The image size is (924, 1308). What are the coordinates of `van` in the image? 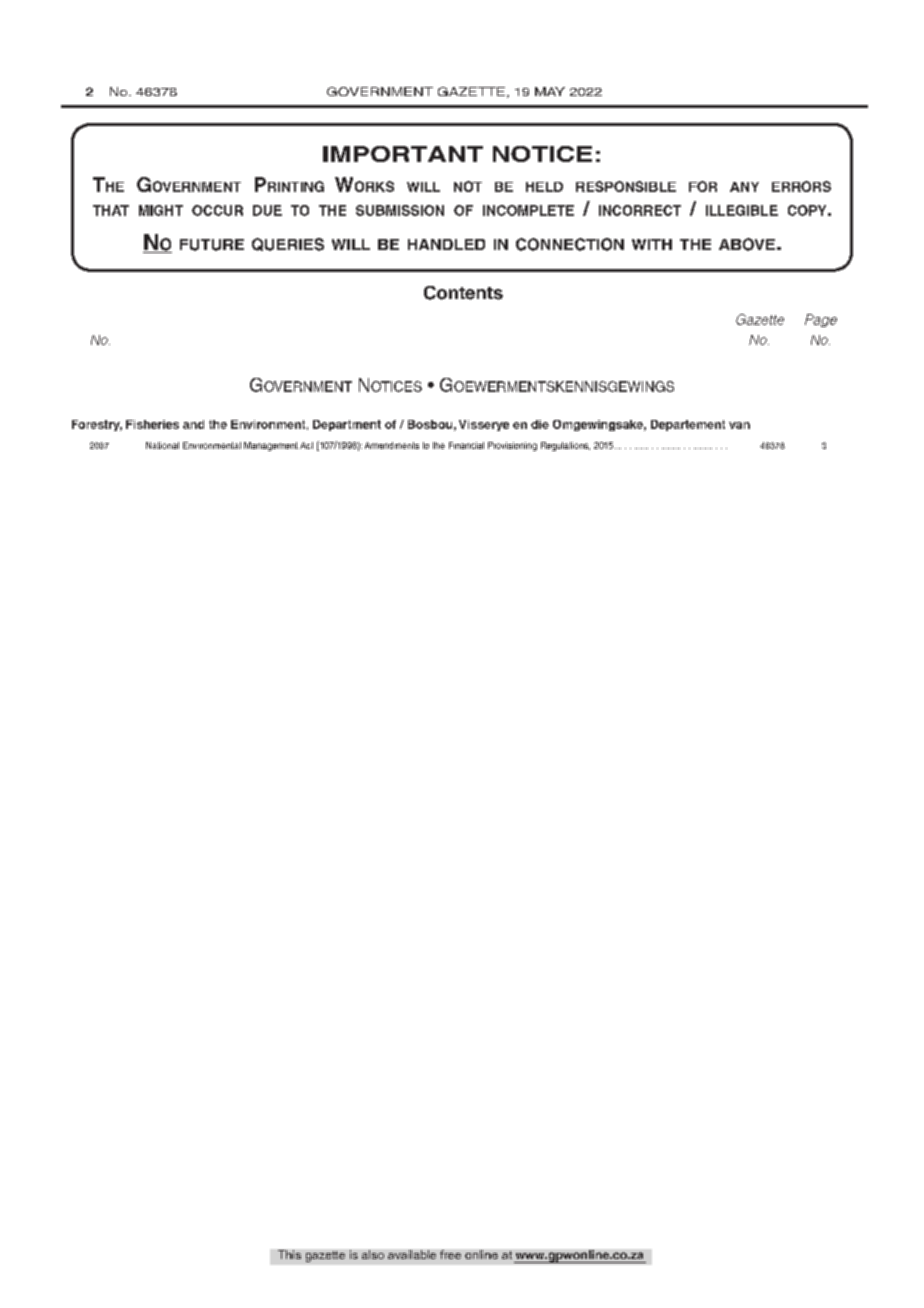 It's located at (739, 425).
